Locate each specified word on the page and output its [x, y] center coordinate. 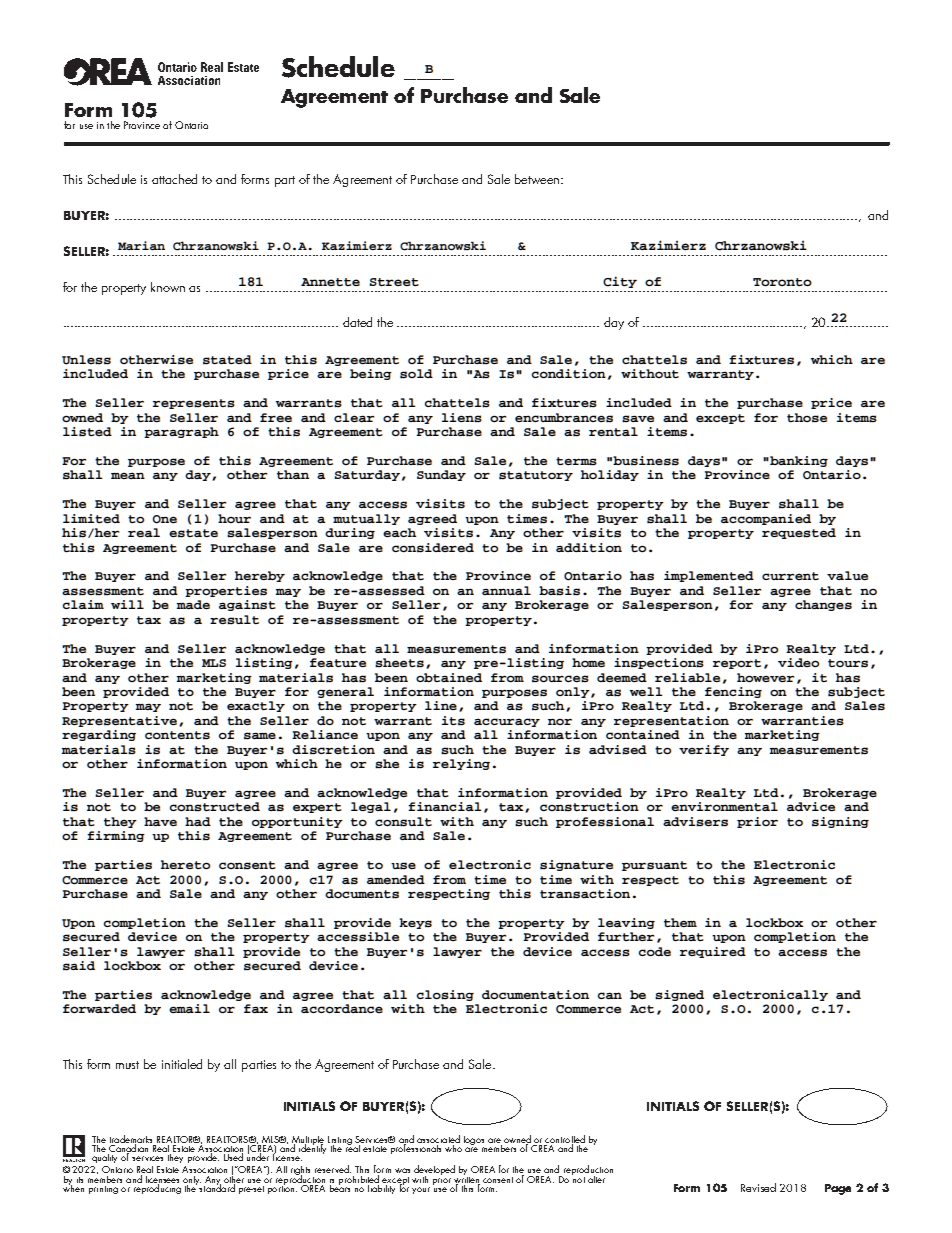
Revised [758, 1187]
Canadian [129, 1148]
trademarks [131, 1140]
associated [438, 1139]
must [127, 1065]
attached [174, 179]
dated [357, 322]
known [168, 287]
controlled [565, 1140]
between [537, 179]
